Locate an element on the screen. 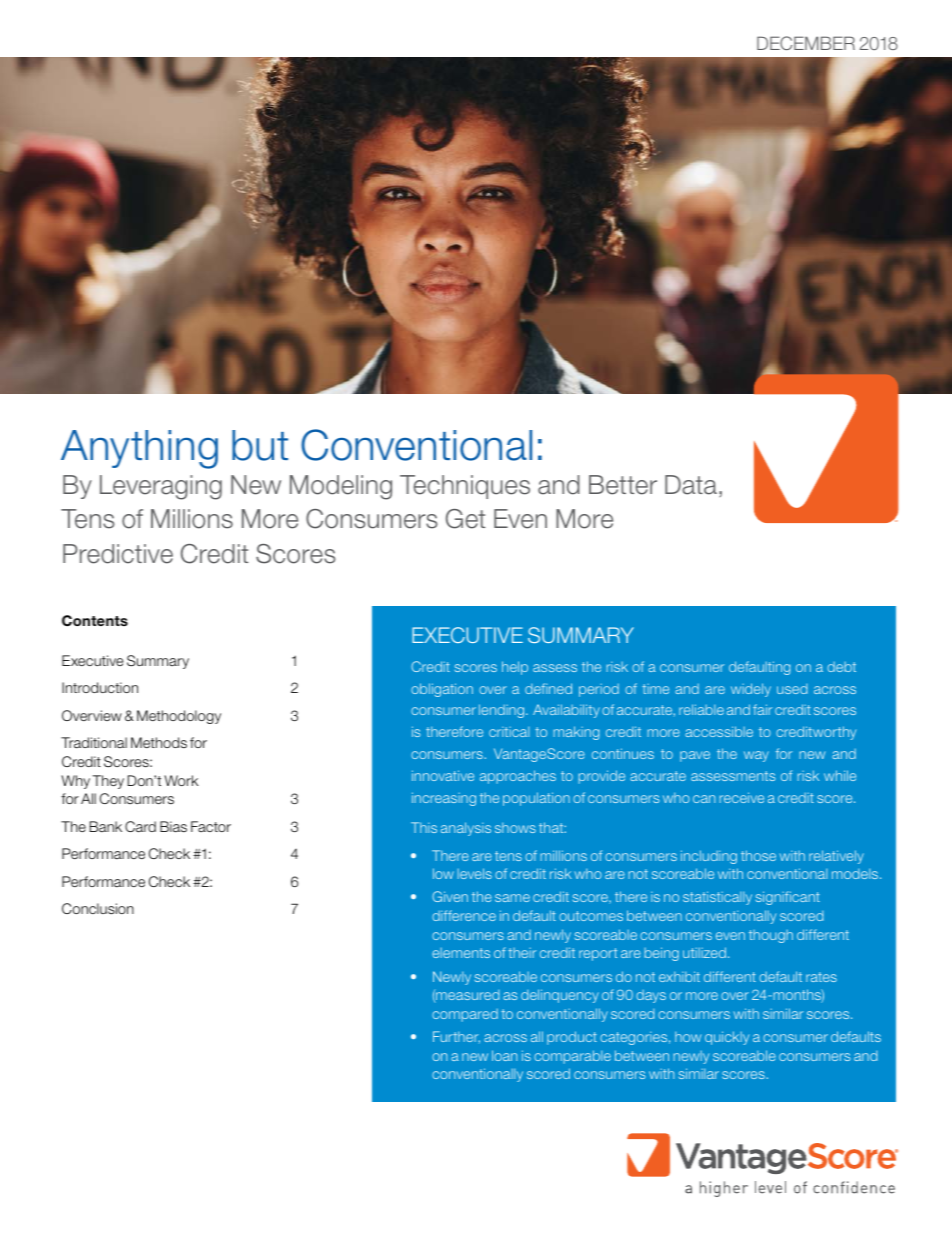 Image resolution: width=952 pixels, height=1233 pixels. Anything is located at coordinates (139, 449).
